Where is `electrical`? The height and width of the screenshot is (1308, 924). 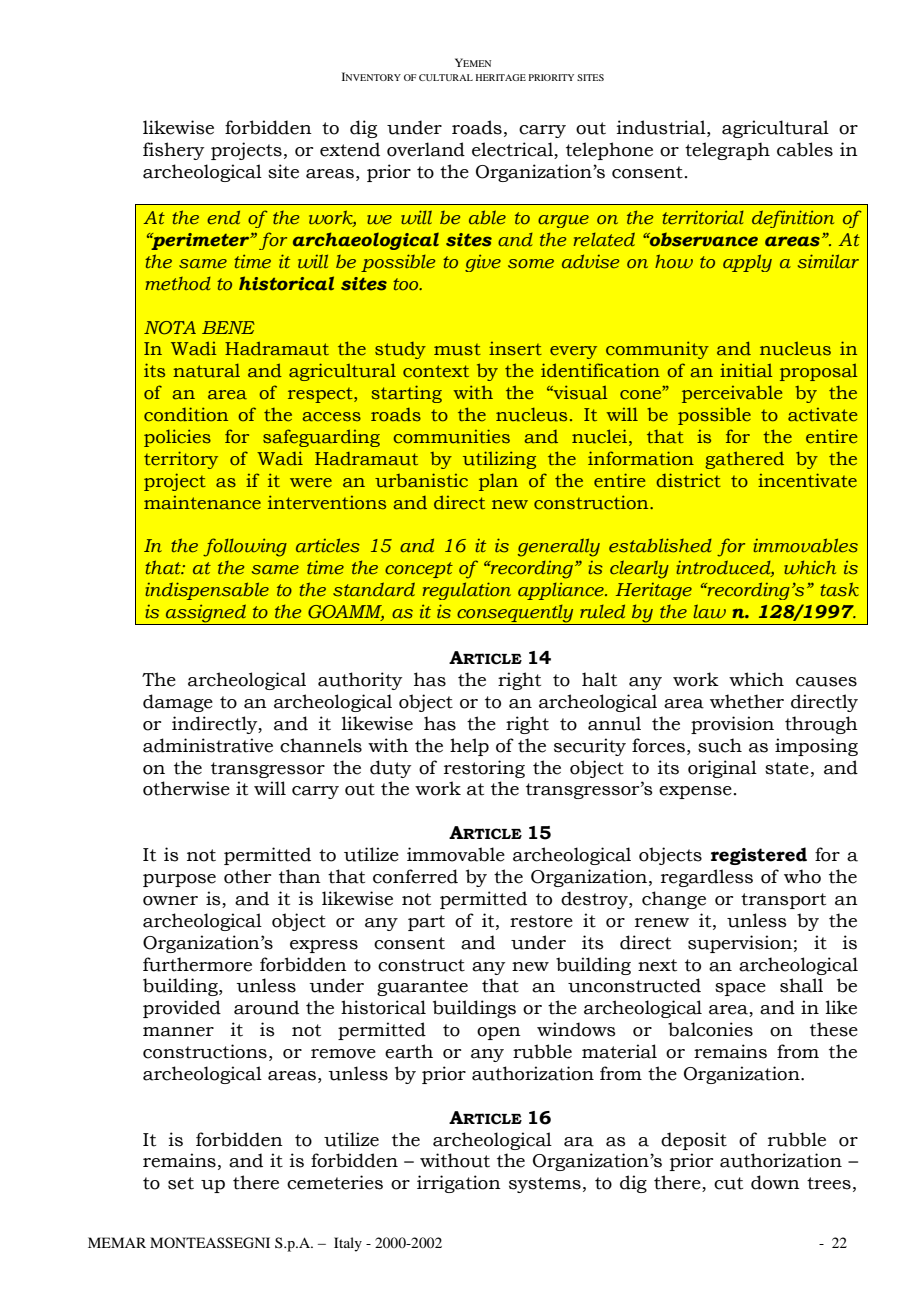
electrical is located at coordinates (513, 150).
